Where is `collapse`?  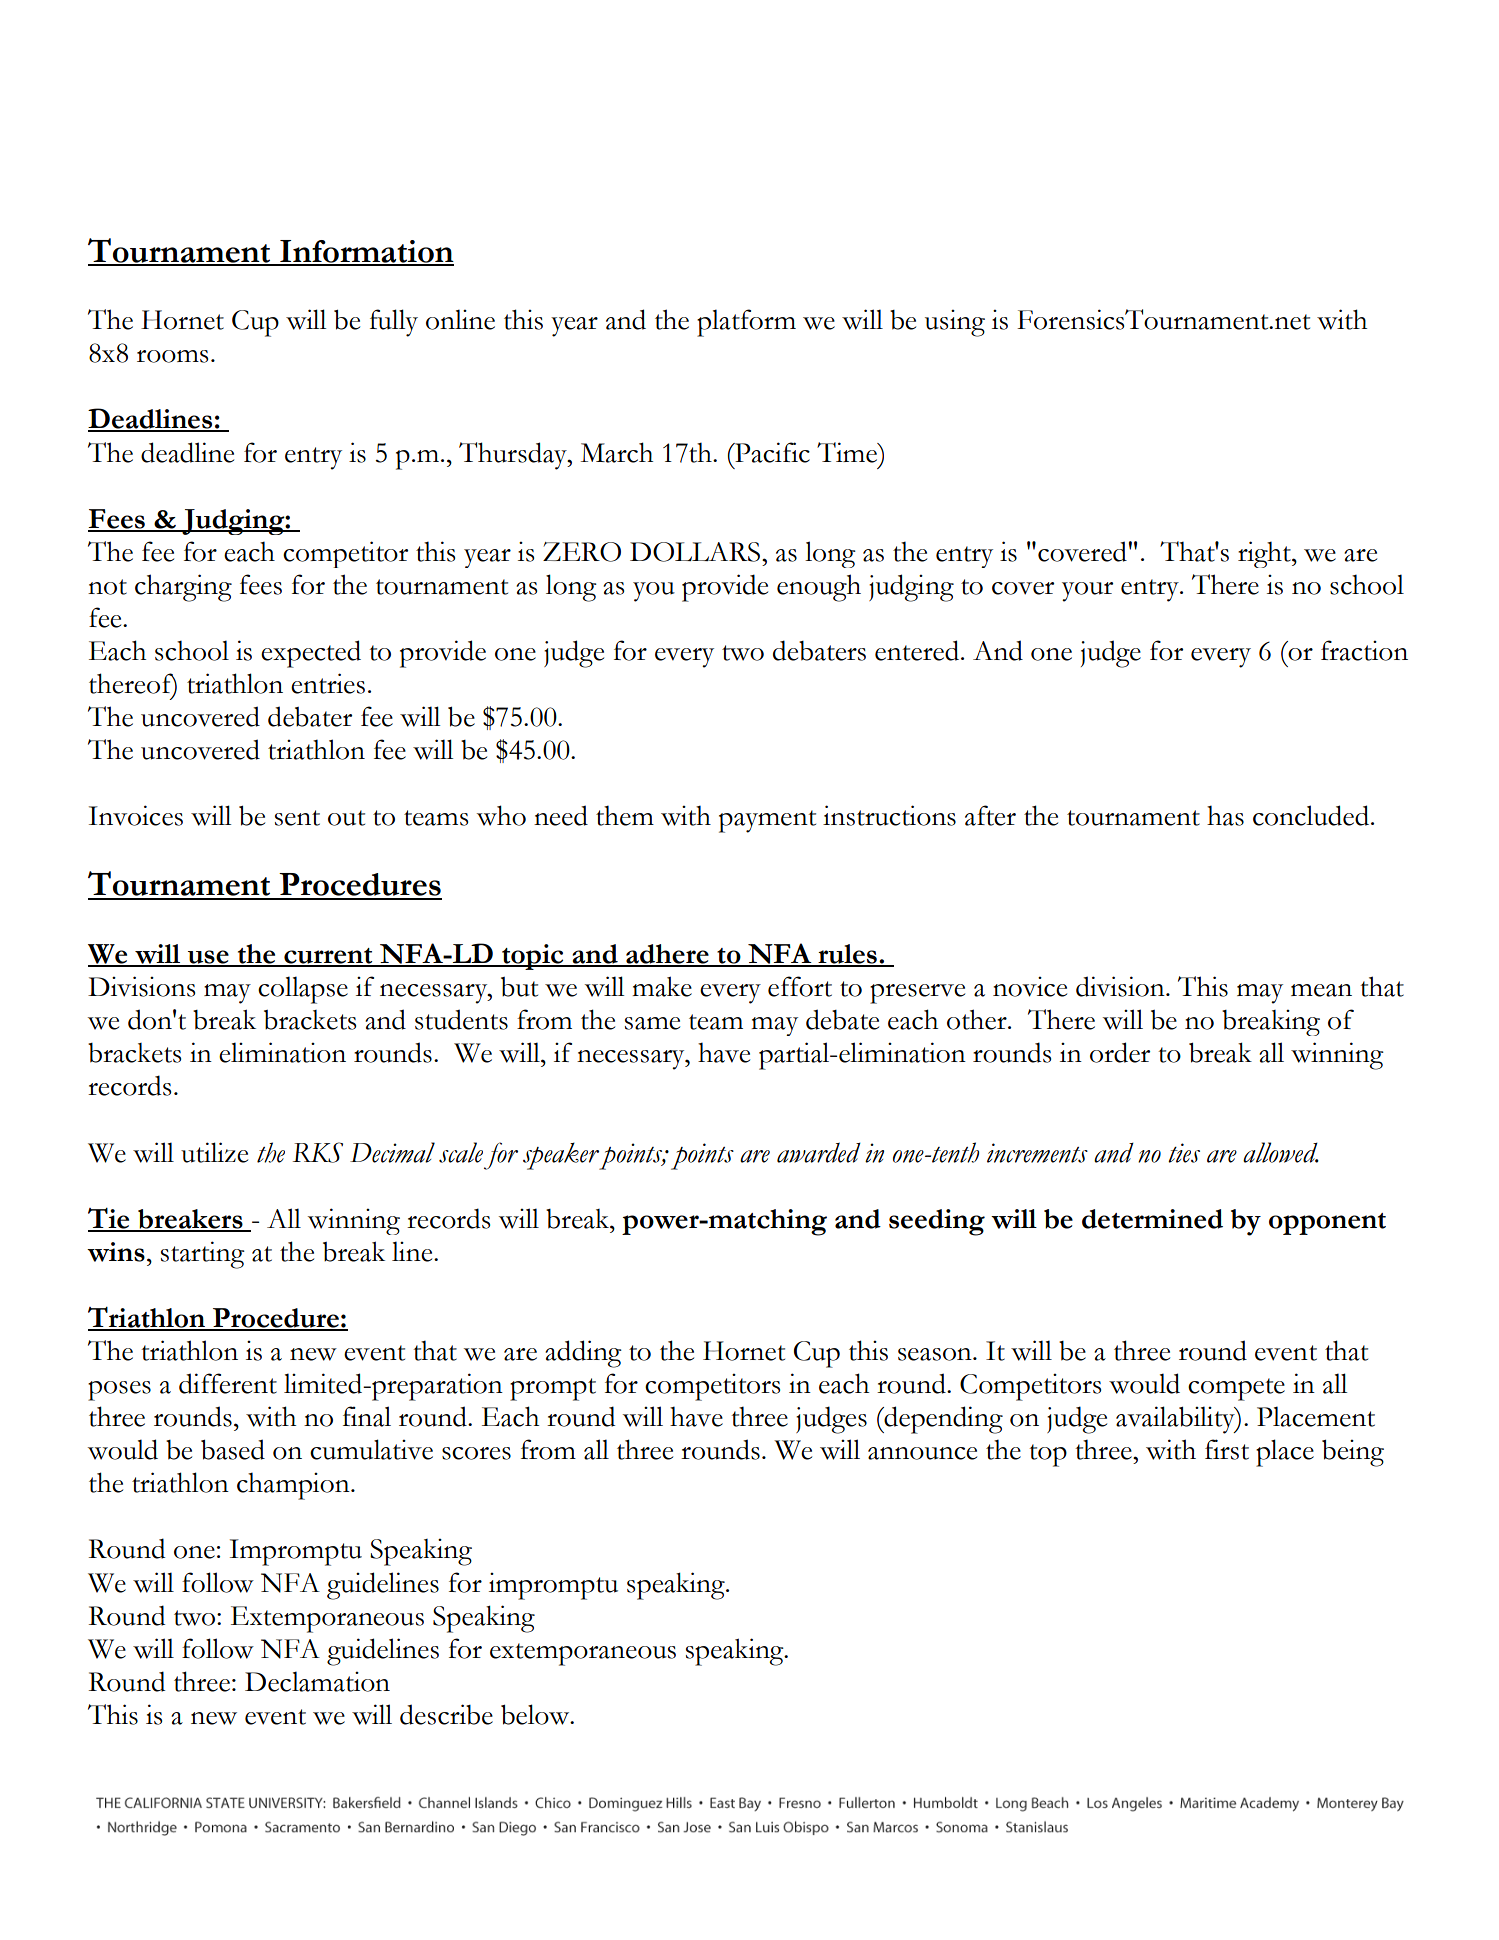
collapse is located at coordinates (303, 990).
